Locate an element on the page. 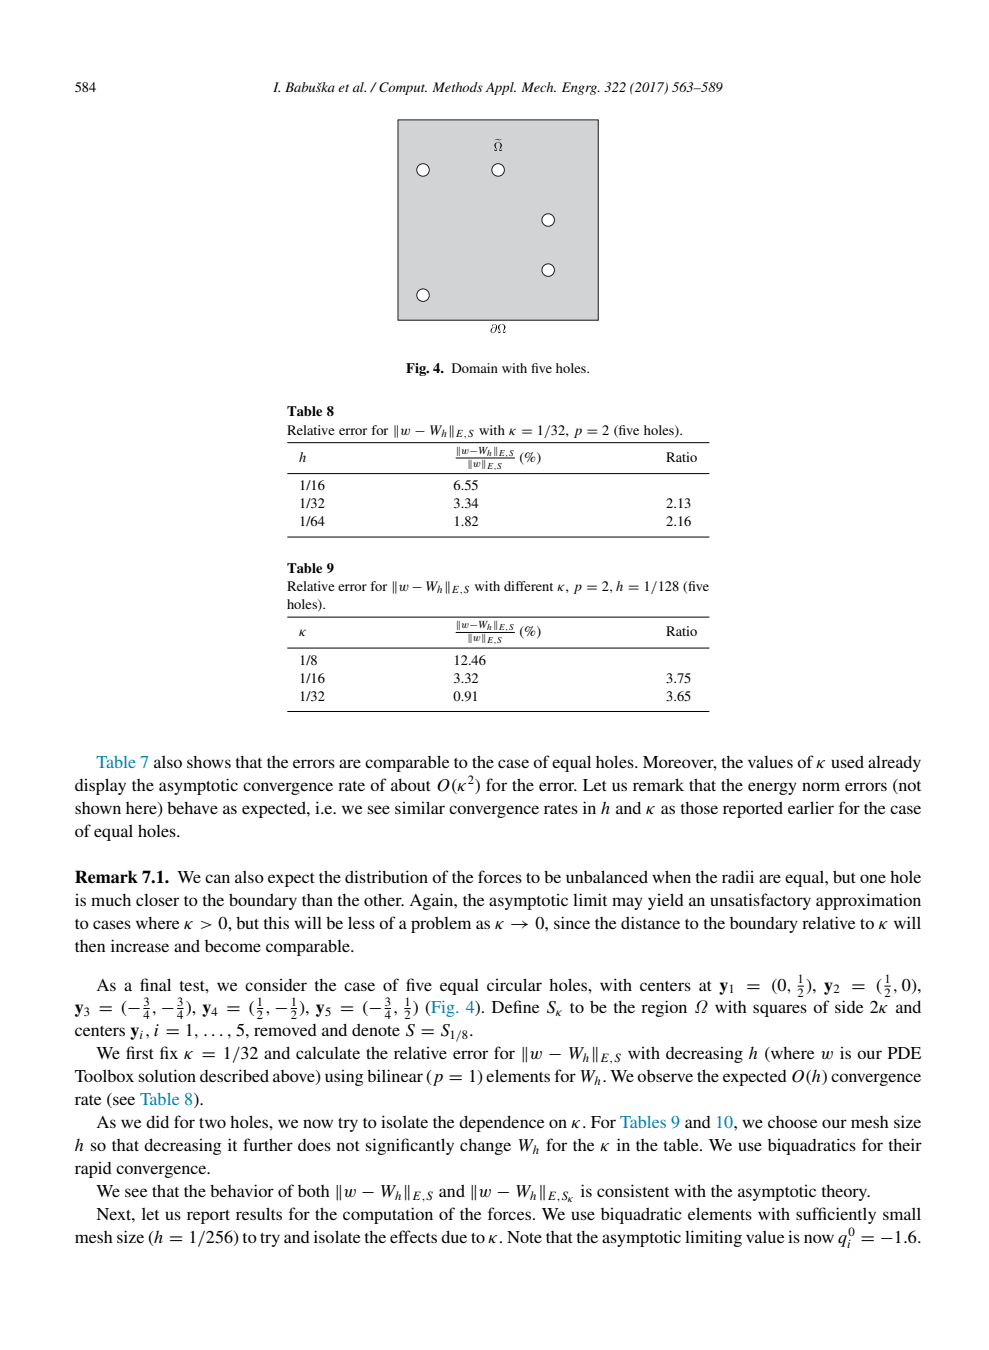 The width and height of the image is (989, 1350). different is located at coordinates (528, 586).
